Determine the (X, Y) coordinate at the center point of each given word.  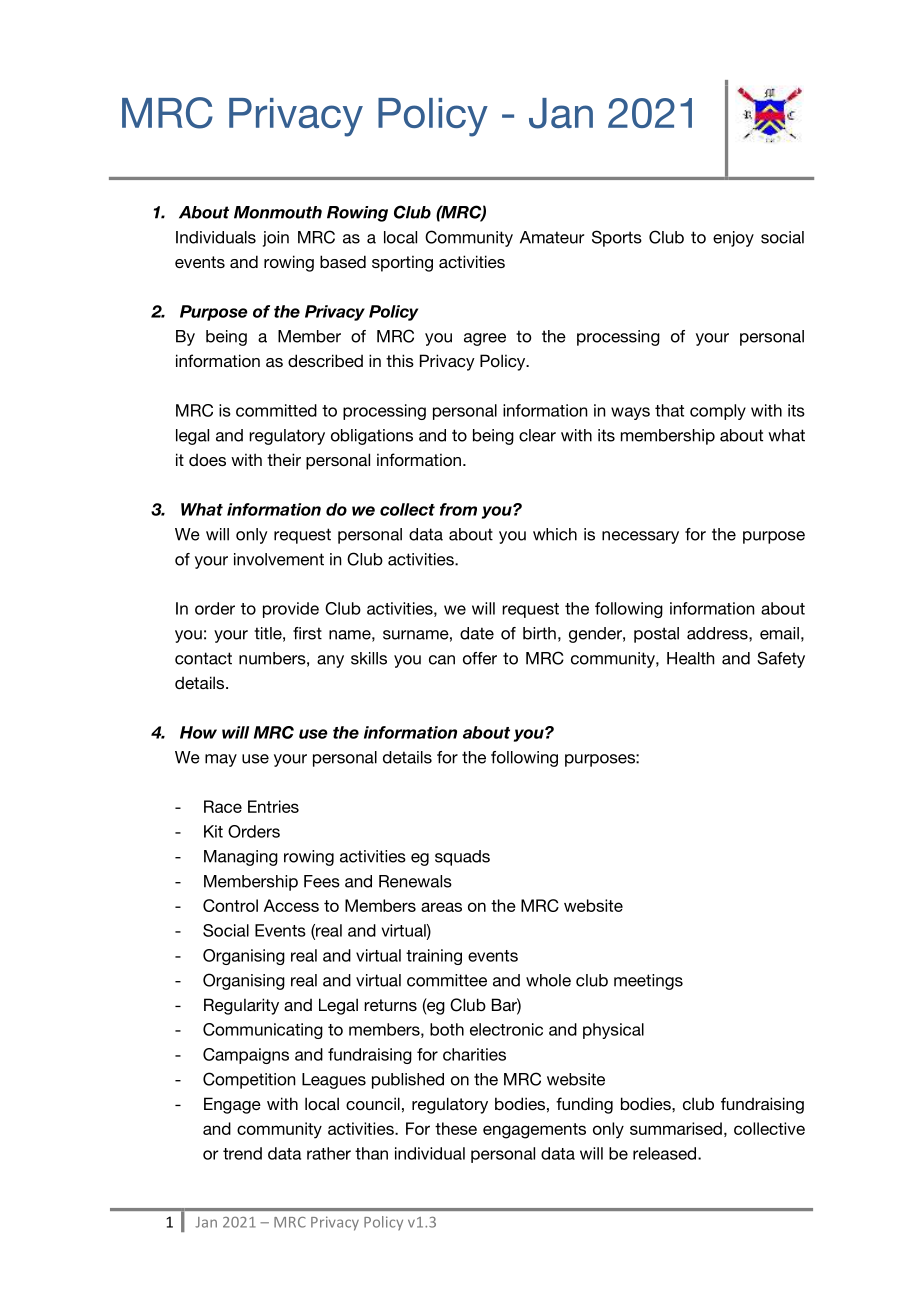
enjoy (733, 239)
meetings (648, 982)
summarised (676, 1128)
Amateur (552, 237)
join (276, 239)
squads (462, 858)
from (458, 509)
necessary (640, 537)
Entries (273, 806)
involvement (279, 559)
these (456, 1128)
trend (242, 1153)
